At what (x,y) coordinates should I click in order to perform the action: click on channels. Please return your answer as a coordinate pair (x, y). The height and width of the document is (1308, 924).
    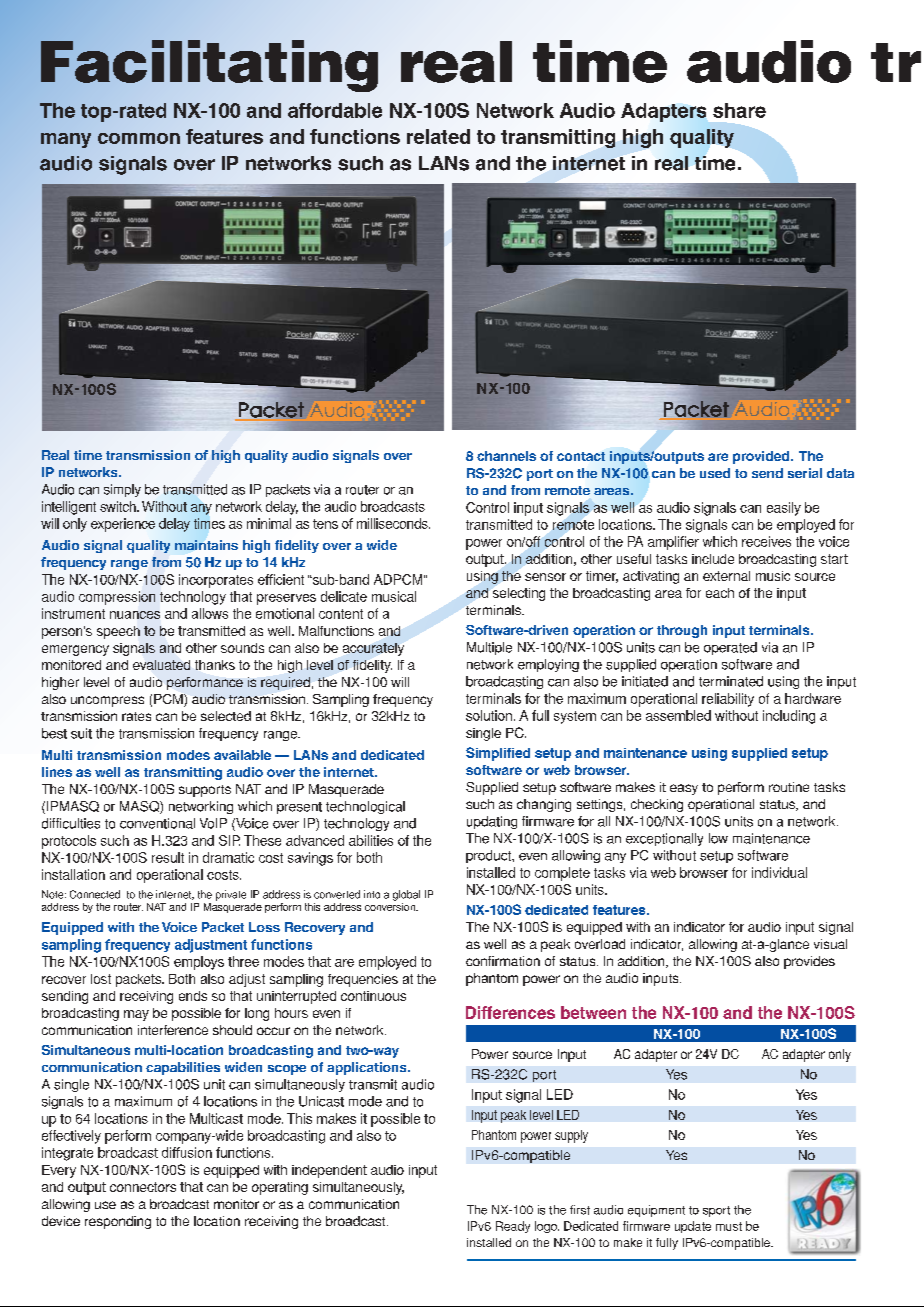
    Looking at the image, I should click on (506, 456).
